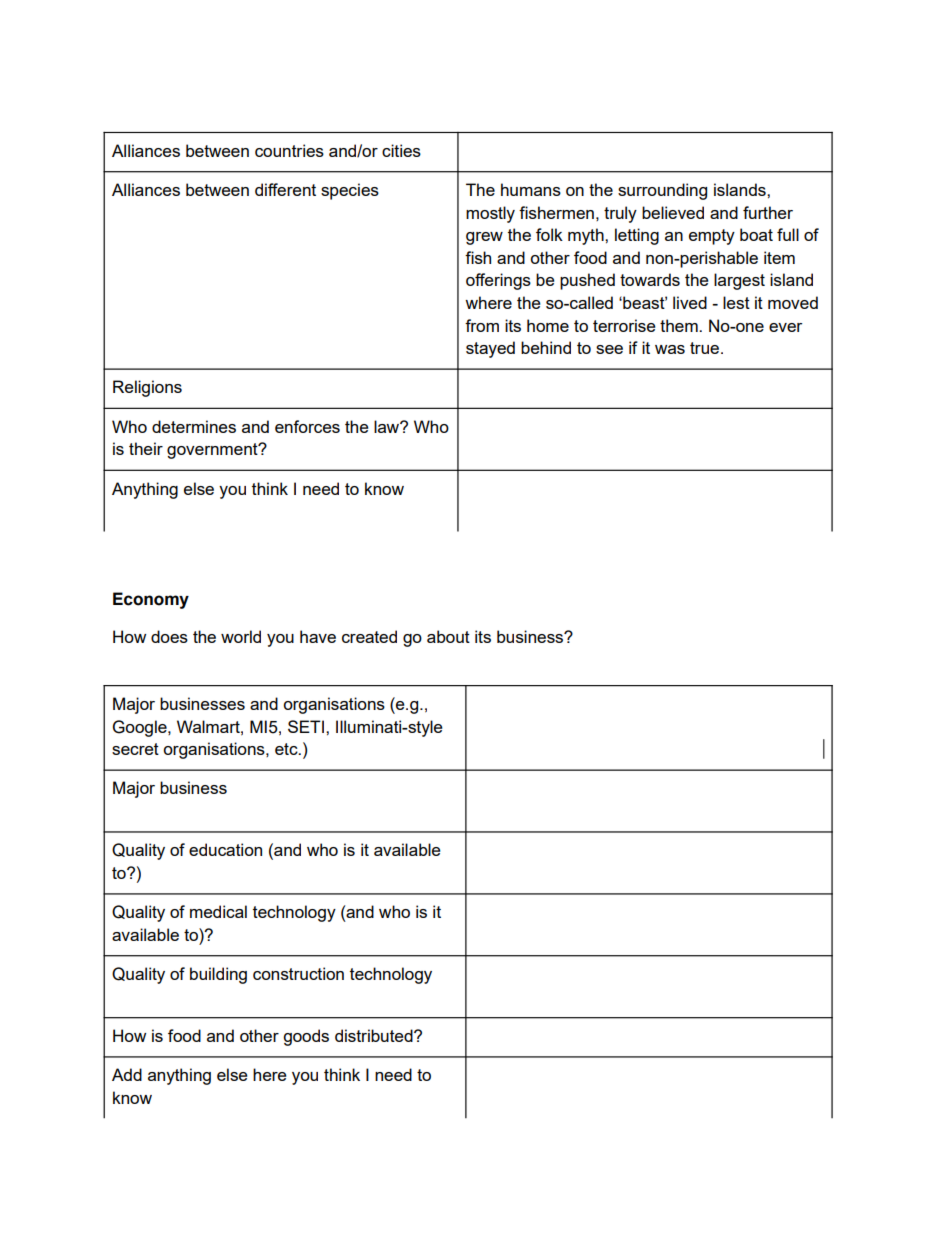 The height and width of the page is (1233, 952). What do you see at coordinates (306, 1037) in the page?
I see `goods` at bounding box center [306, 1037].
